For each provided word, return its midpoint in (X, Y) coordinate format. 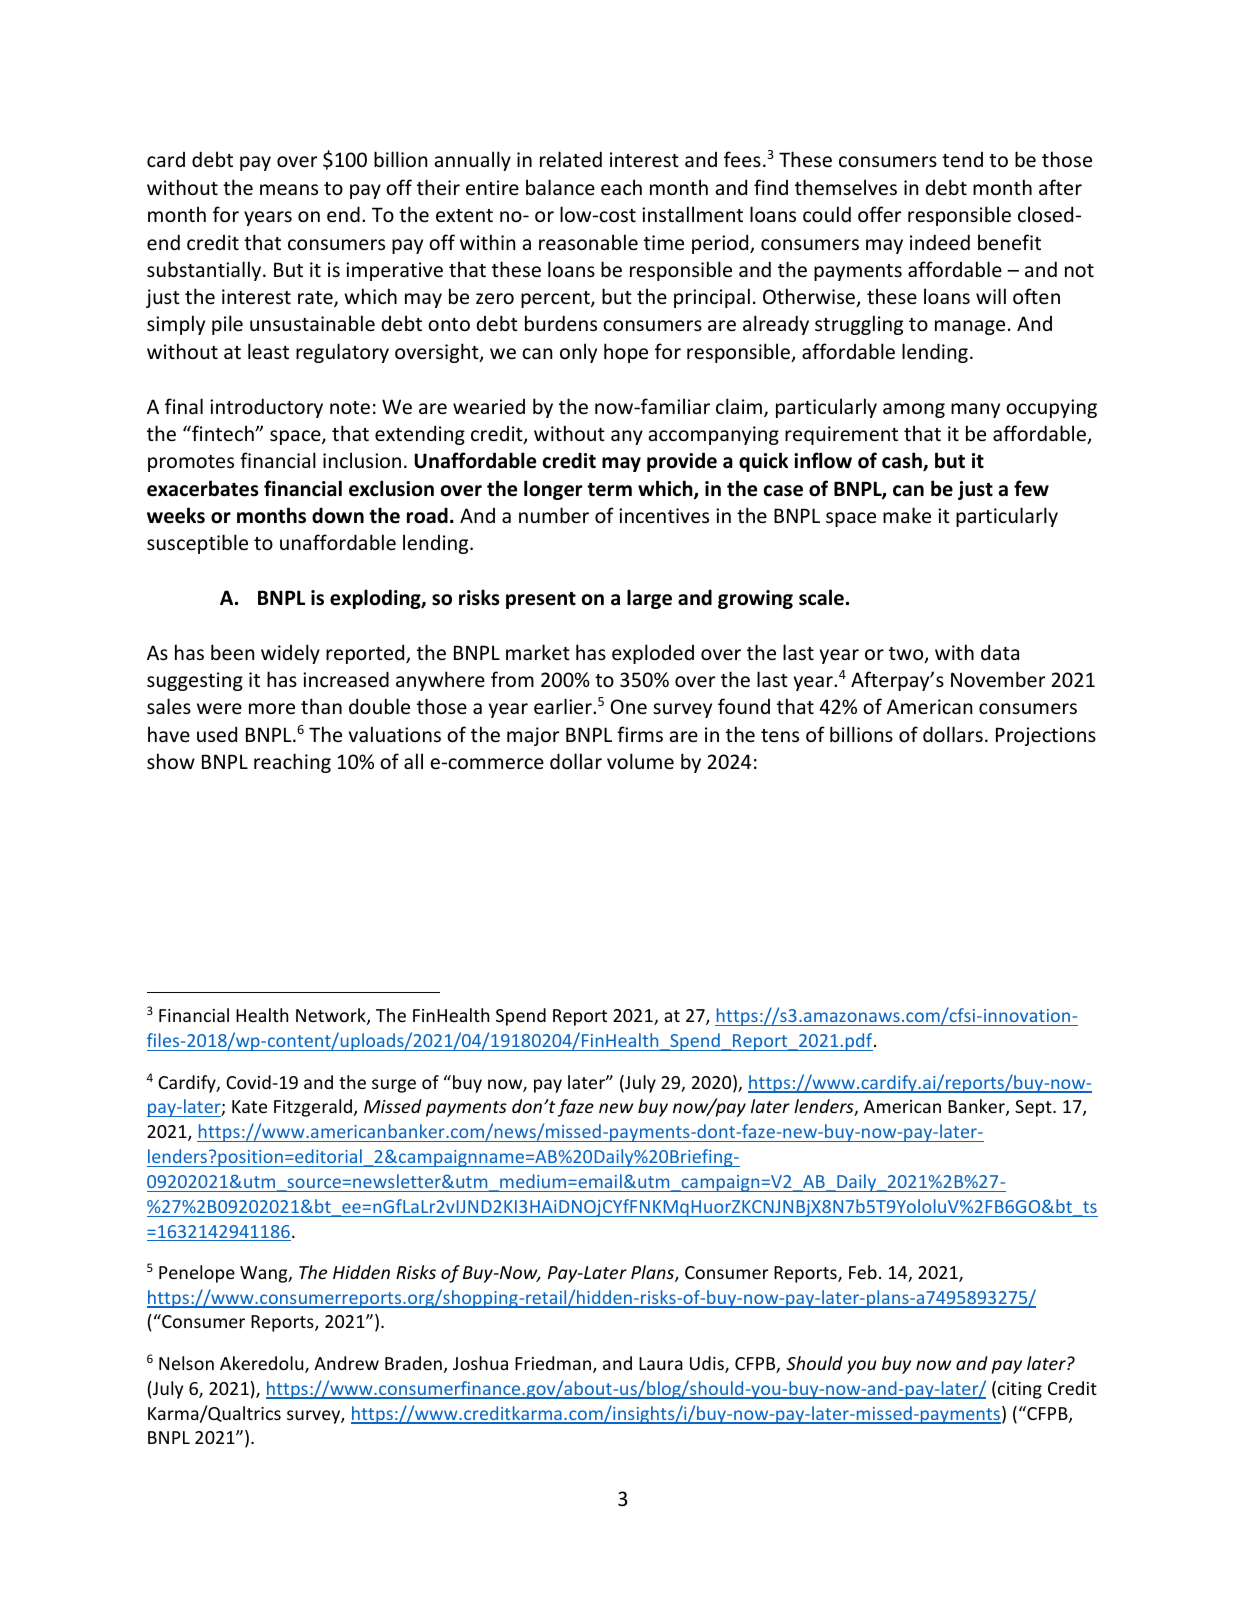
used (217, 734)
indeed (940, 242)
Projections (1046, 736)
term (609, 490)
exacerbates (203, 488)
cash (903, 461)
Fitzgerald (313, 1108)
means (289, 189)
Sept (1034, 1108)
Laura (661, 1363)
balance (560, 187)
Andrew (346, 1363)
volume (640, 761)
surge (394, 1086)
